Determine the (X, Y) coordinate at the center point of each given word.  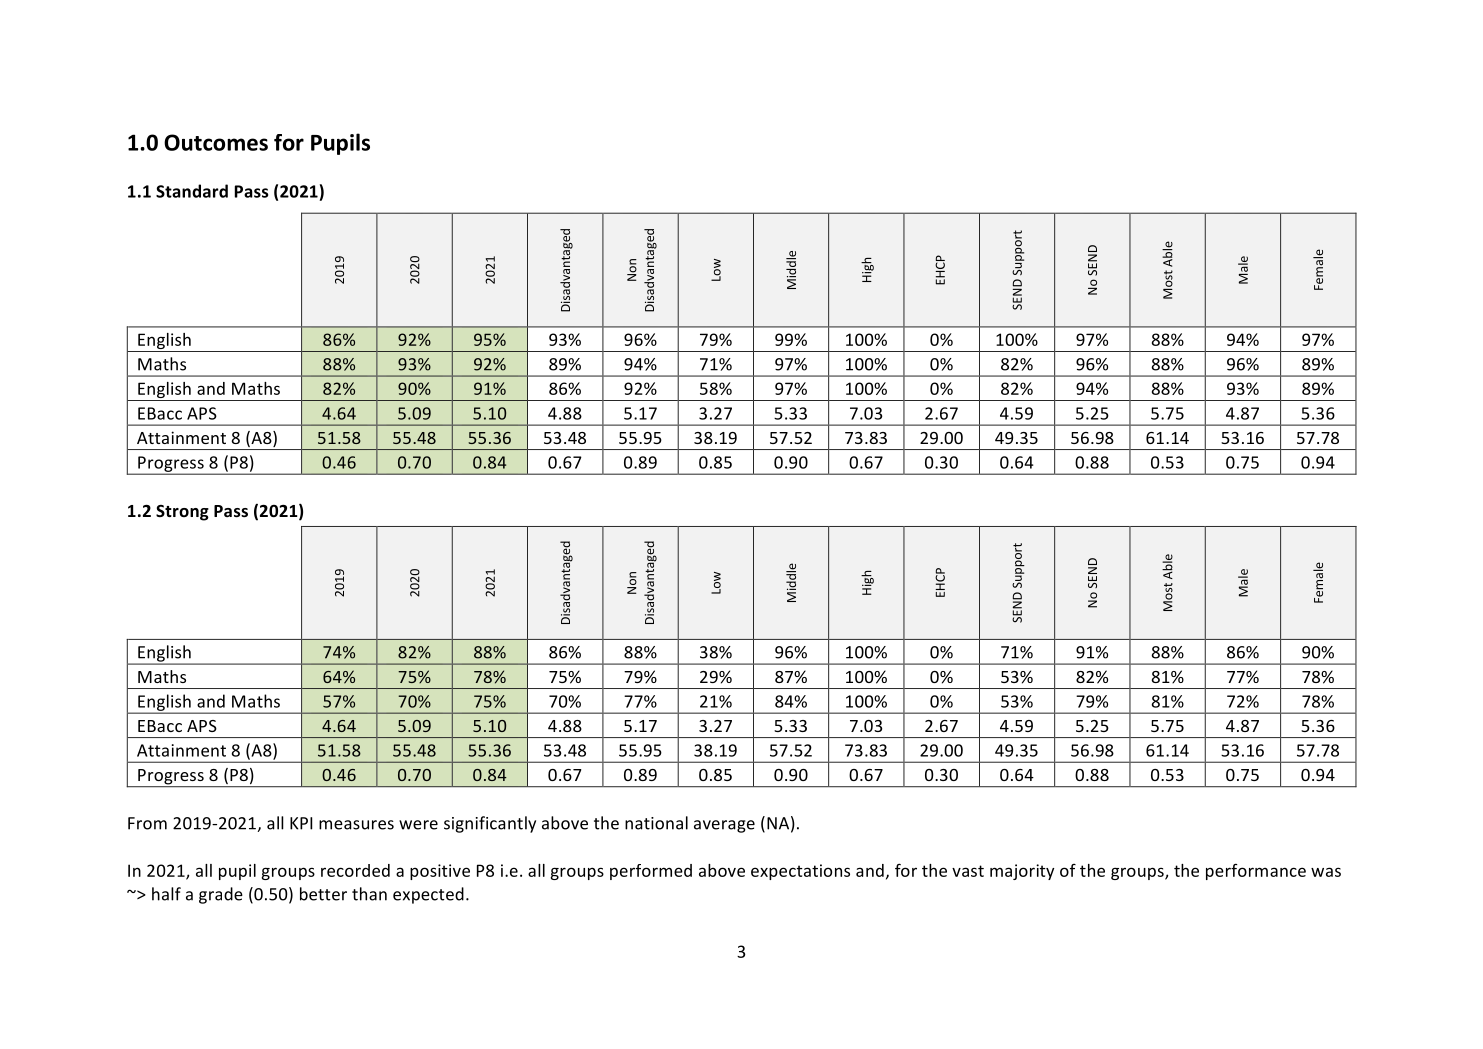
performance (1256, 872)
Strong (182, 513)
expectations (800, 872)
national (656, 823)
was (1326, 872)
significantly (490, 824)
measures (356, 825)
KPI (301, 823)
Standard (192, 191)
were (418, 825)
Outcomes (216, 142)
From (147, 823)
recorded (355, 870)
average (724, 826)
